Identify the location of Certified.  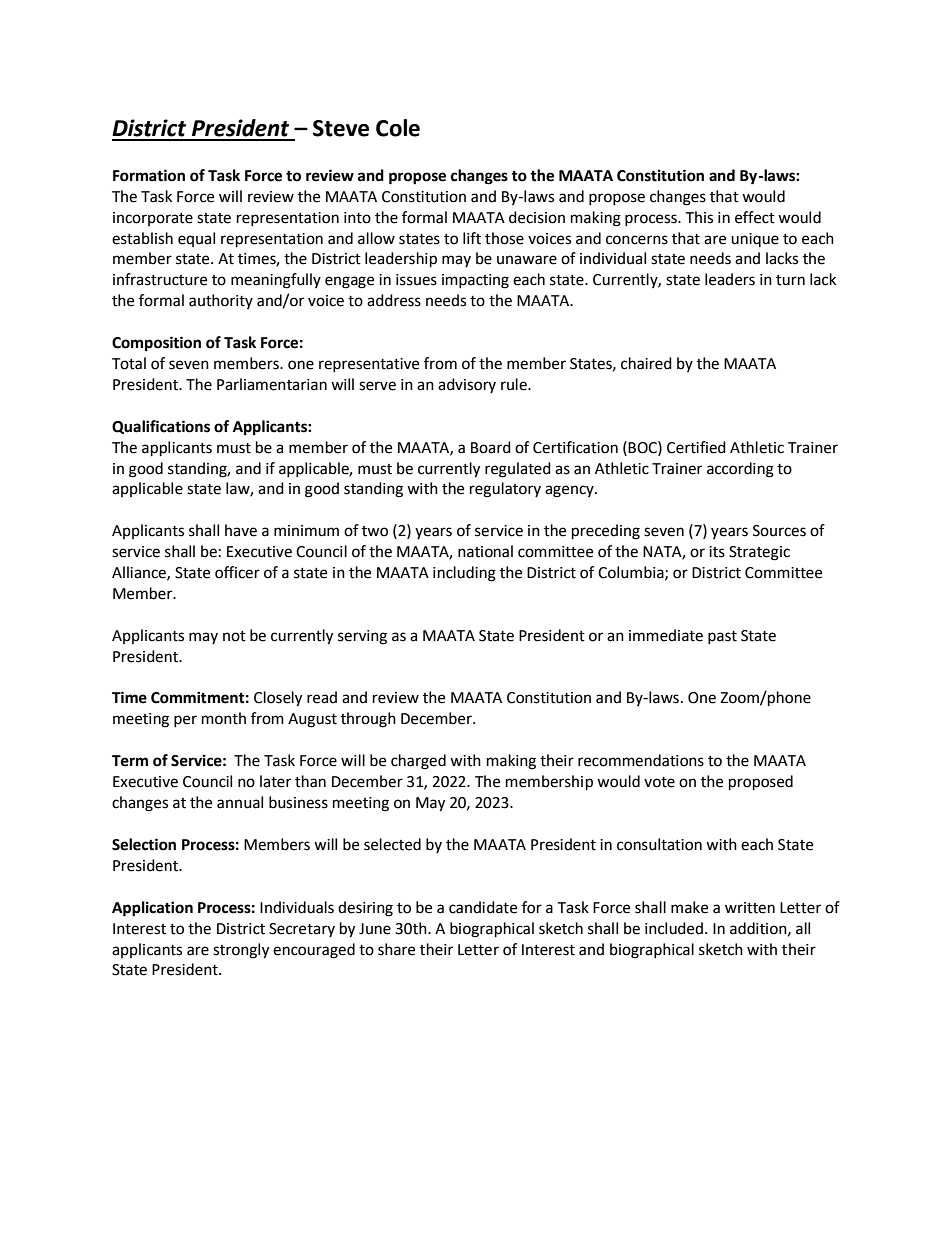
(696, 447).
